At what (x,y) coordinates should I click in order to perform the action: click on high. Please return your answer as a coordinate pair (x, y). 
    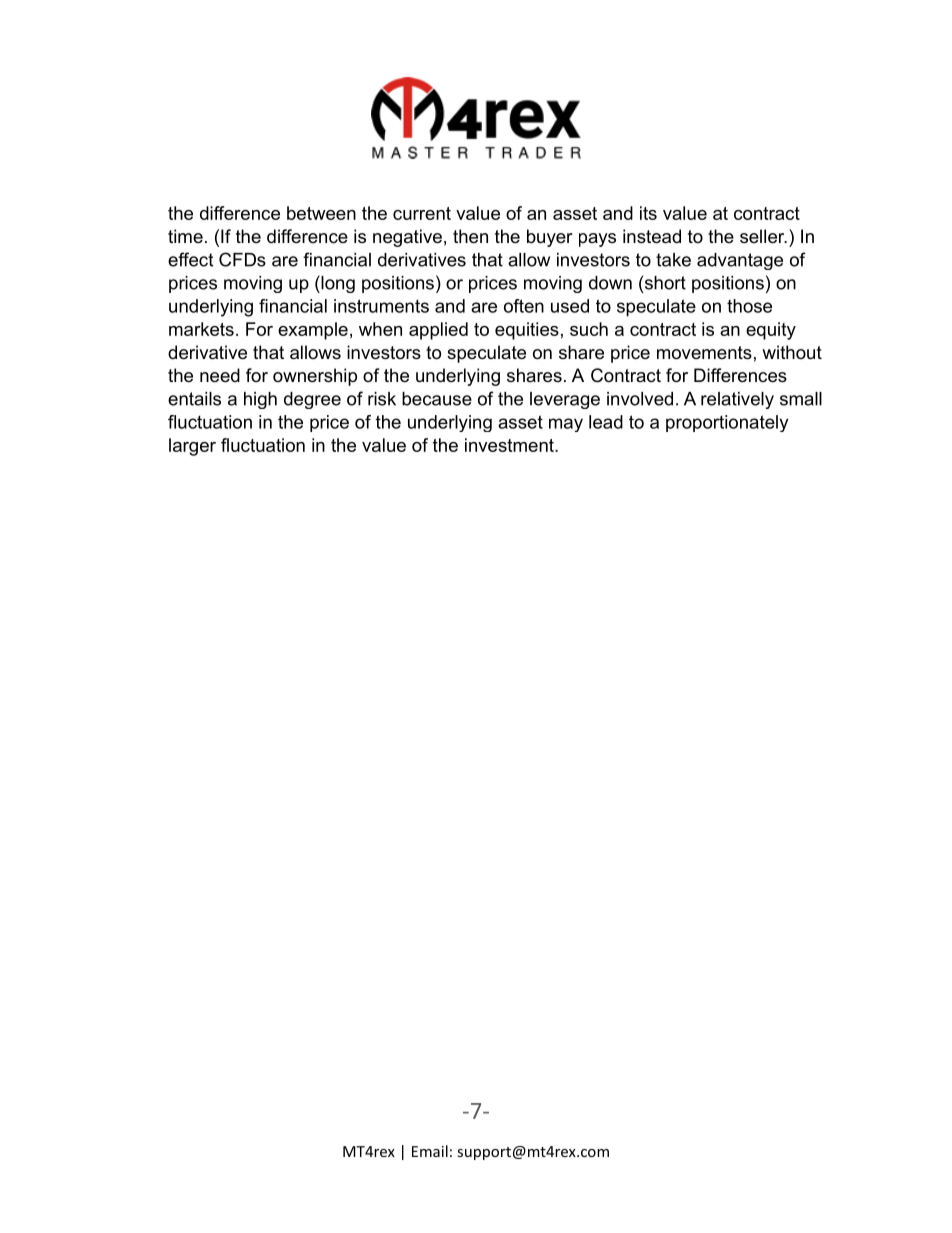
    Looking at the image, I should click on (260, 400).
